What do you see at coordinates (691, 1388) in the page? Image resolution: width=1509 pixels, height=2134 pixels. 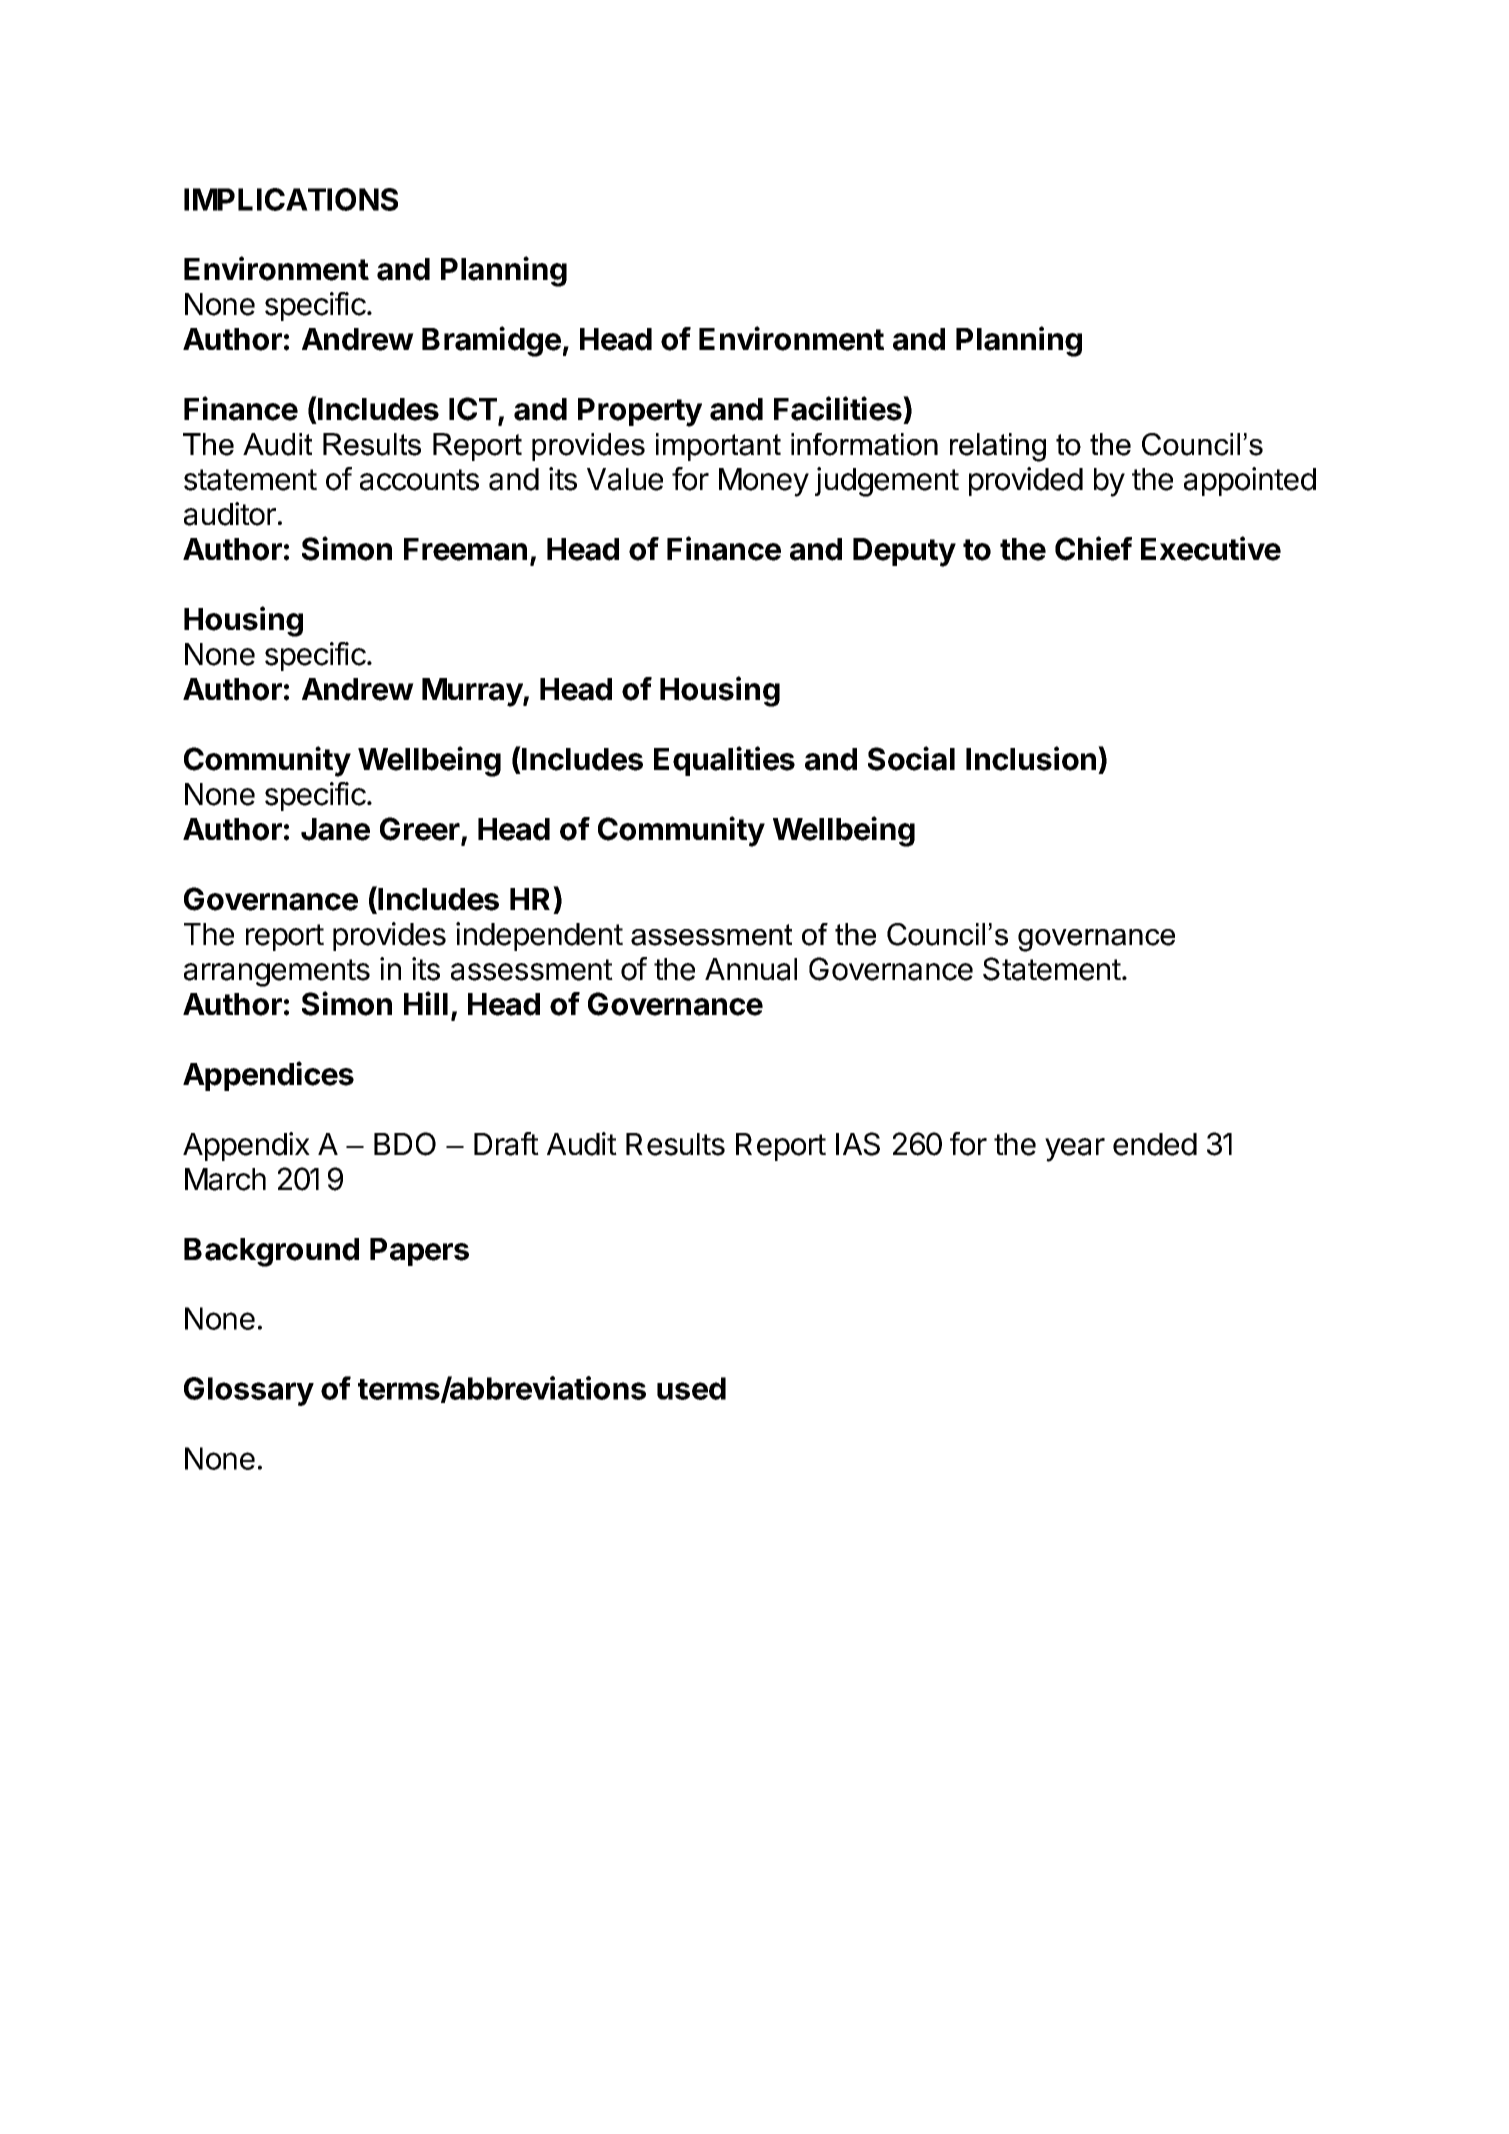 I see `used` at bounding box center [691, 1388].
